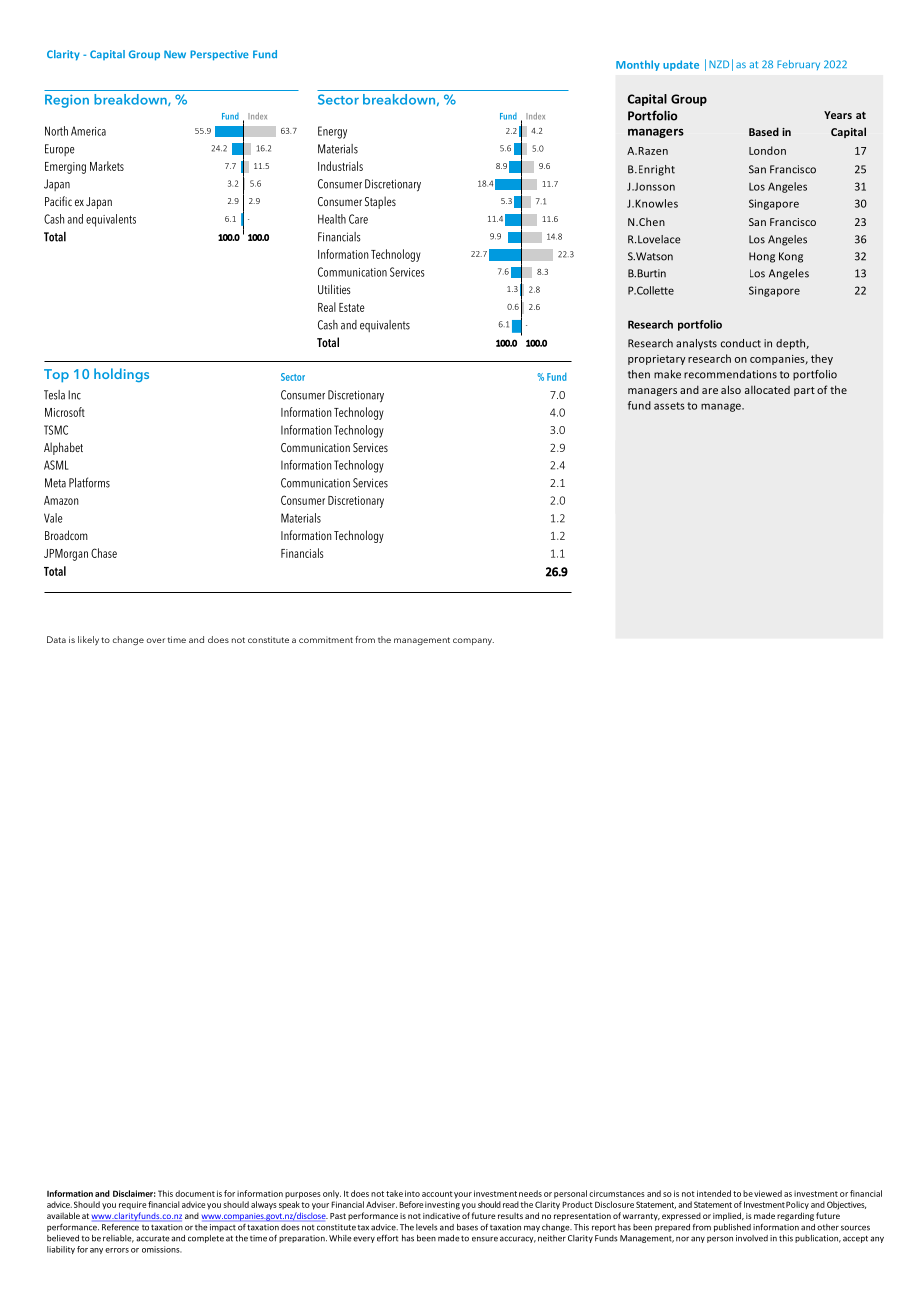 This document has height=1308, width=924. I want to click on company, so click(473, 642).
